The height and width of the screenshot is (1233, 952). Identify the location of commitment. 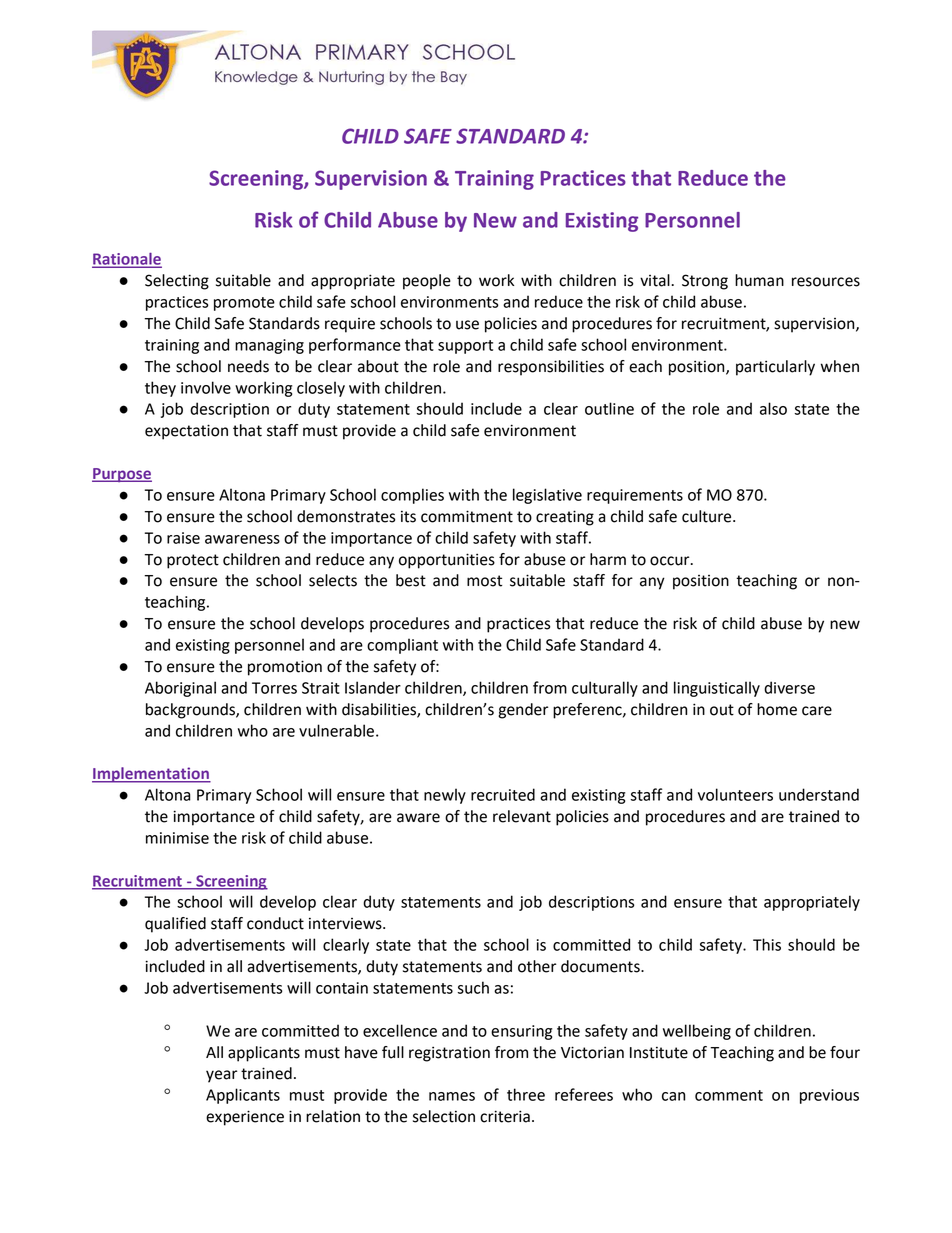
(467, 516).
